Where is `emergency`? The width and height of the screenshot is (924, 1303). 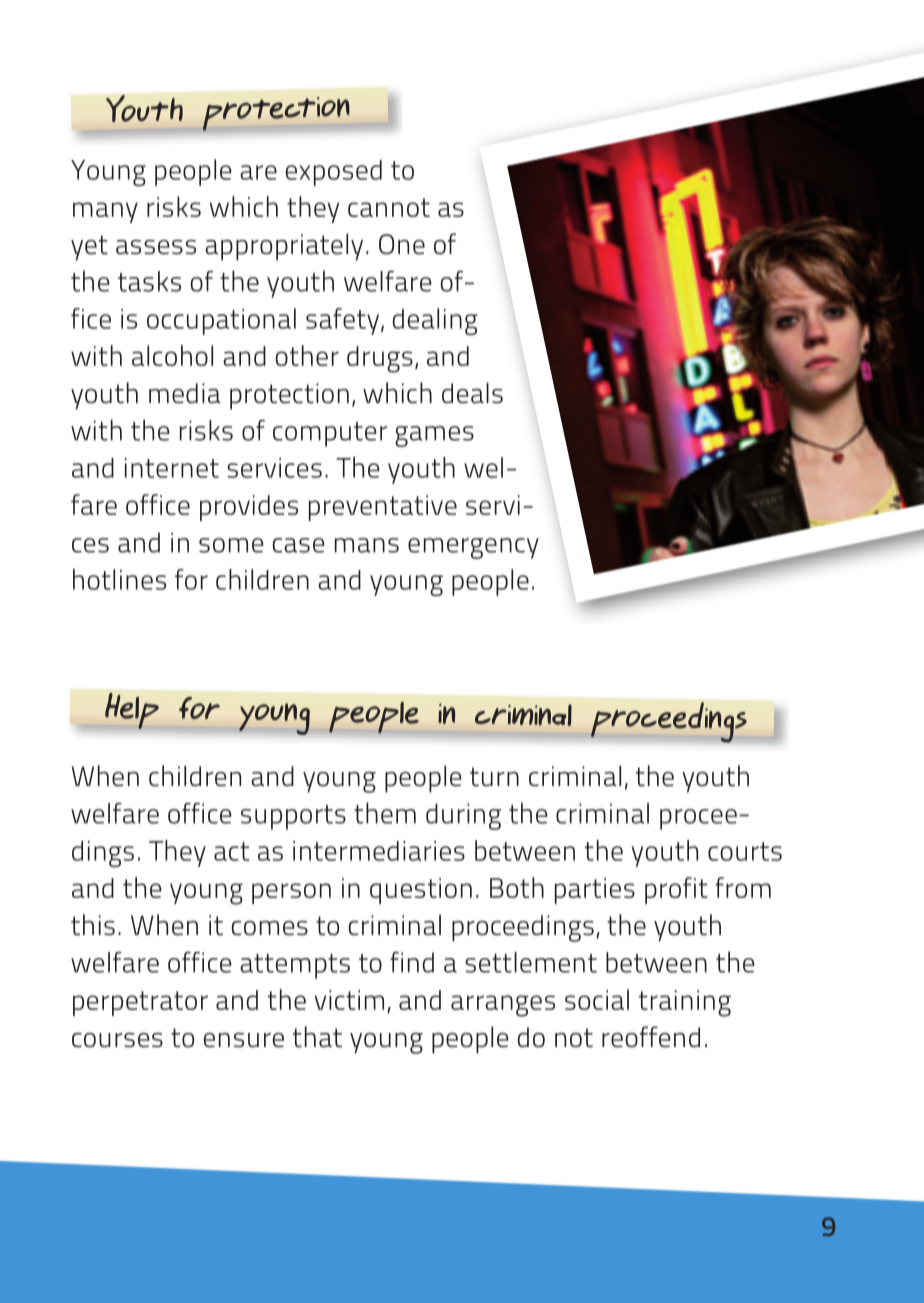
emergency is located at coordinates (473, 548).
